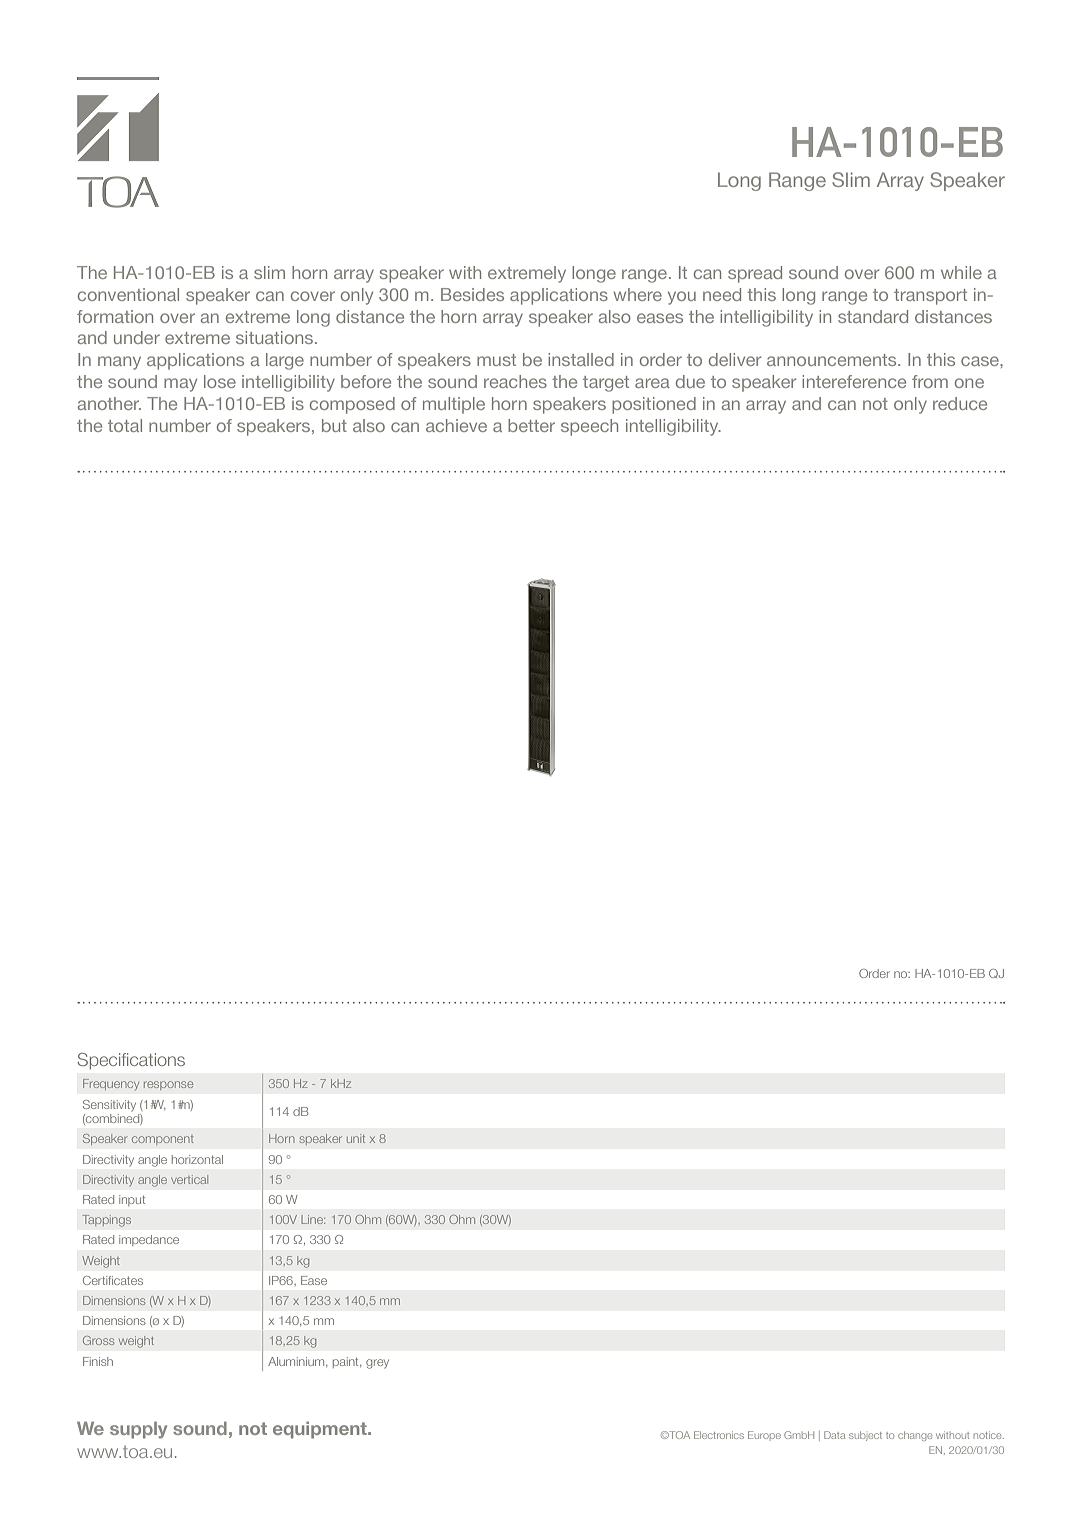 The height and width of the page is (1531, 1082). I want to click on Besides, so click(472, 294).
